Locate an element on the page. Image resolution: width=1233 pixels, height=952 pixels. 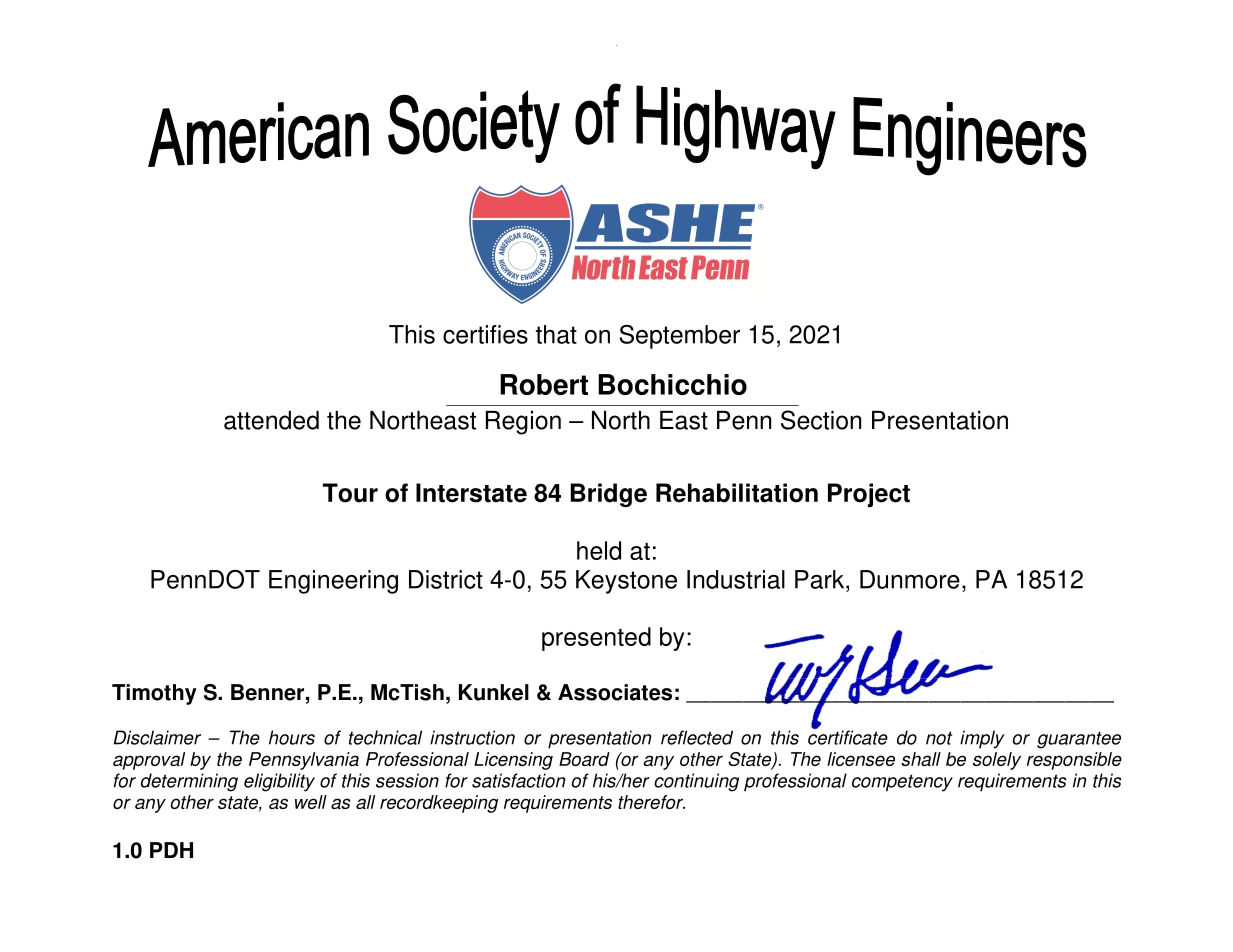
PDH is located at coordinates (171, 850).
